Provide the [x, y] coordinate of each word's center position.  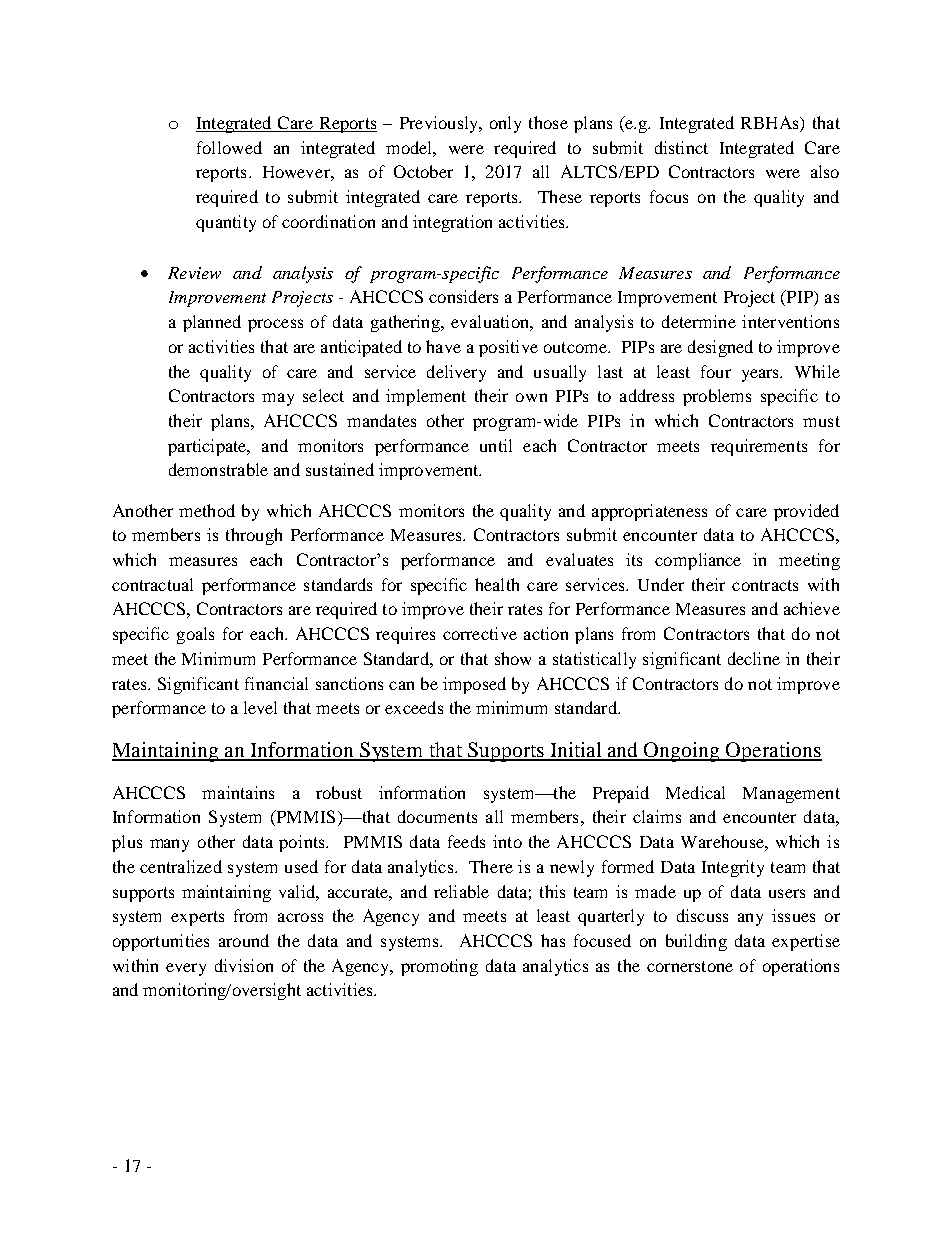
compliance [698, 561]
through [254, 536]
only [505, 124]
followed [229, 147]
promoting [439, 967]
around [244, 940]
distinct [681, 147]
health [497, 584]
